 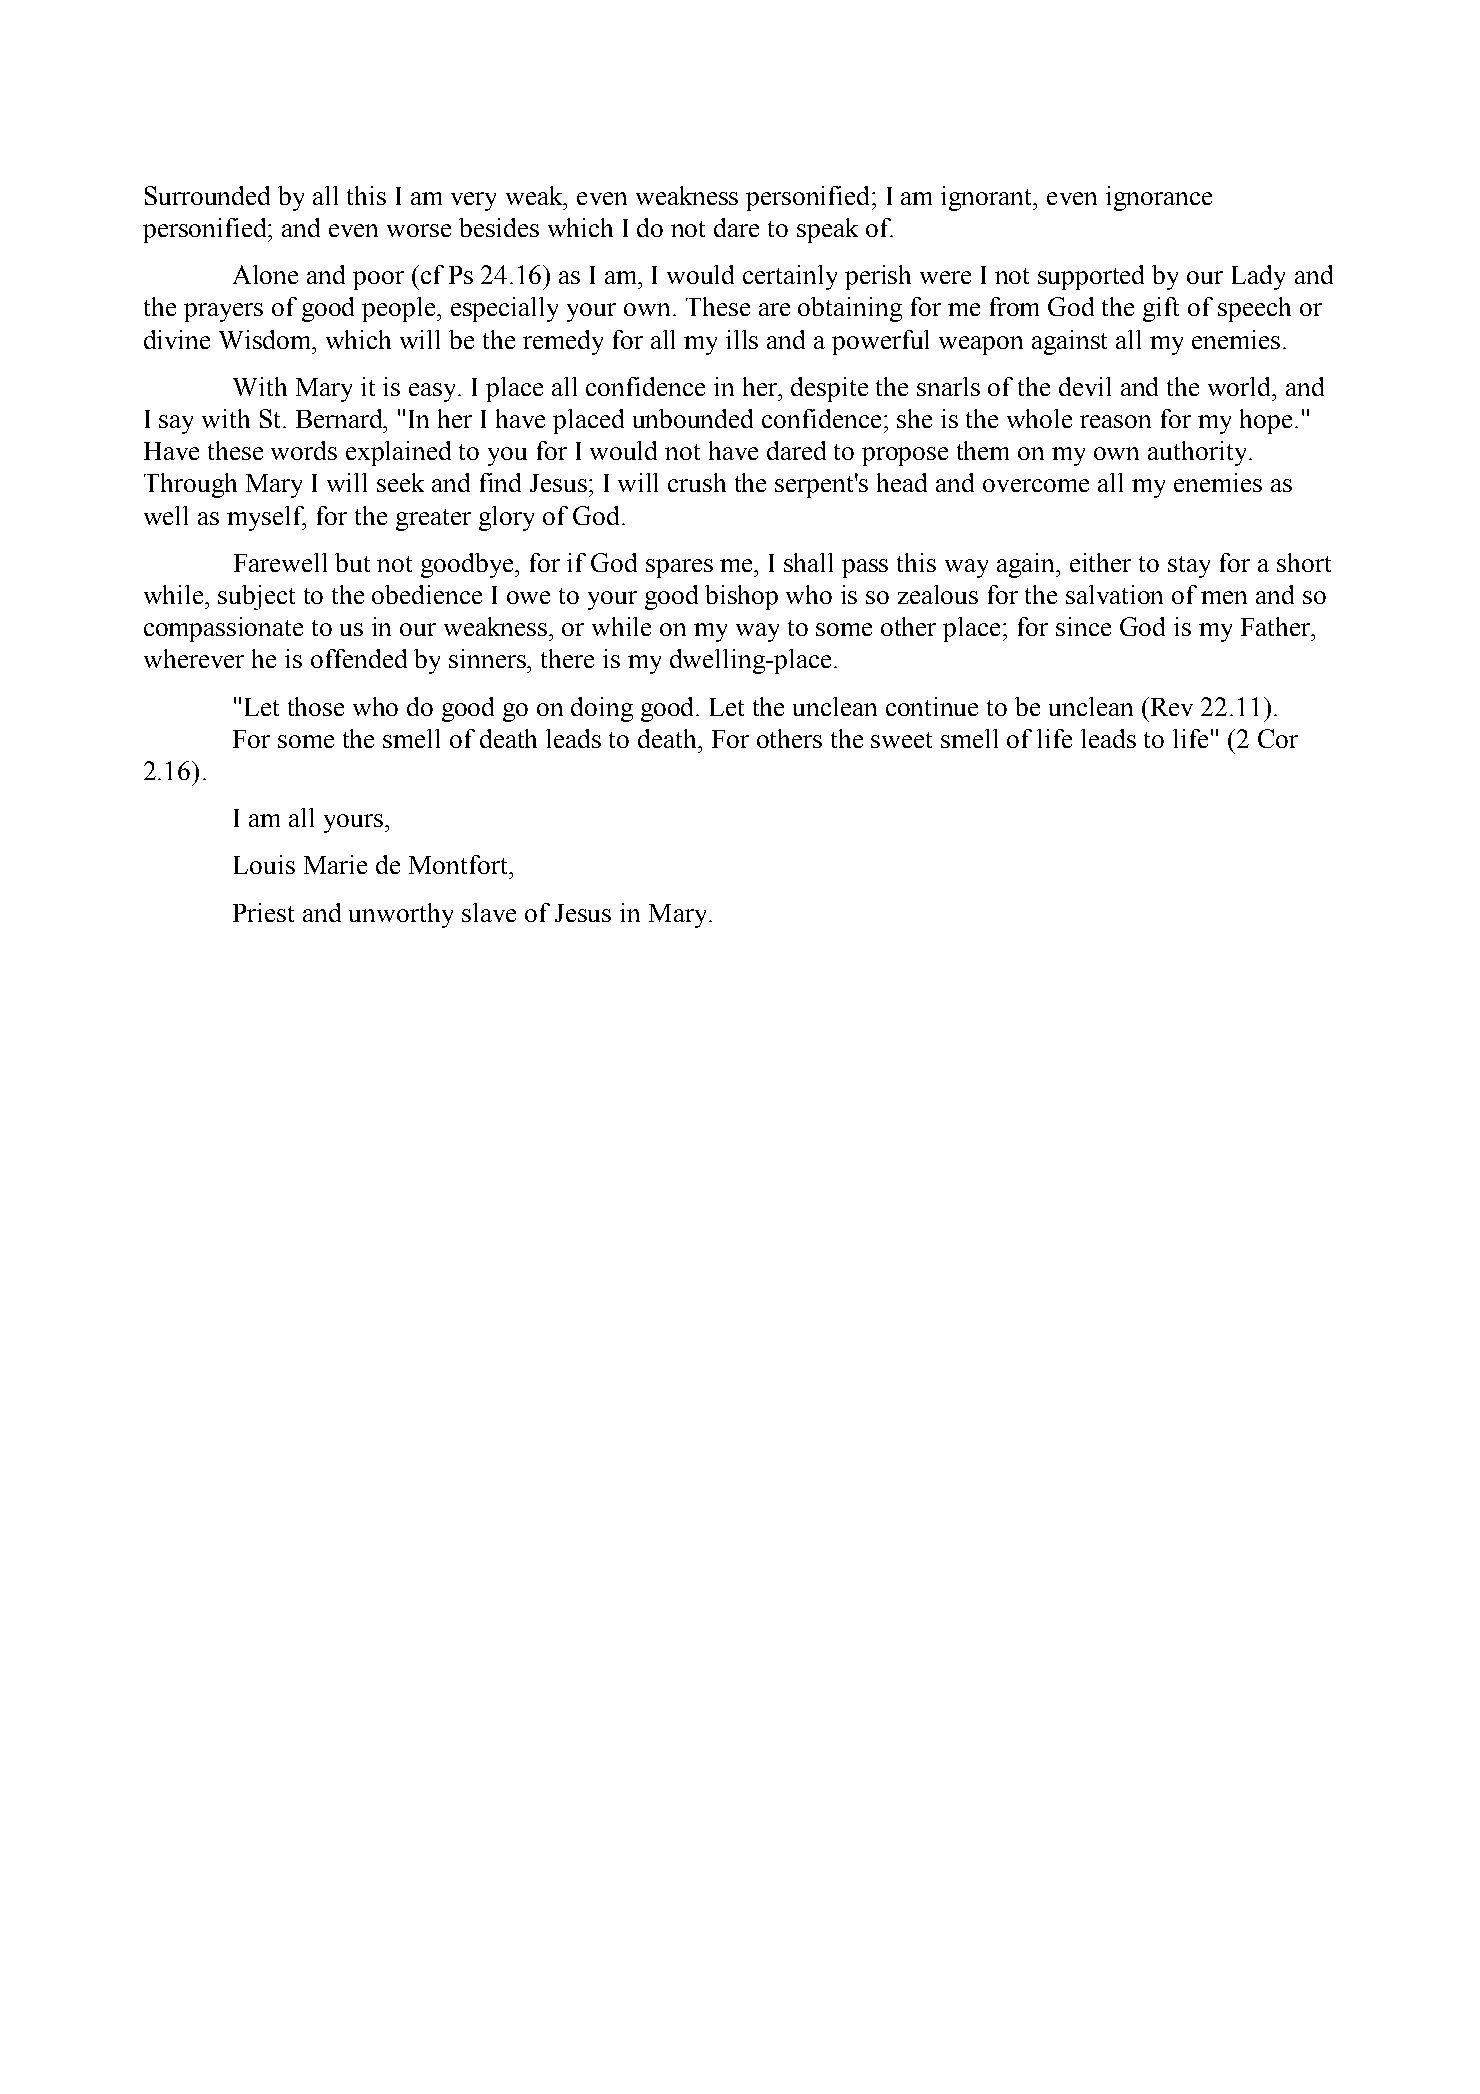 What do you see at coordinates (808, 562) in the document?
I see `shall` at bounding box center [808, 562].
